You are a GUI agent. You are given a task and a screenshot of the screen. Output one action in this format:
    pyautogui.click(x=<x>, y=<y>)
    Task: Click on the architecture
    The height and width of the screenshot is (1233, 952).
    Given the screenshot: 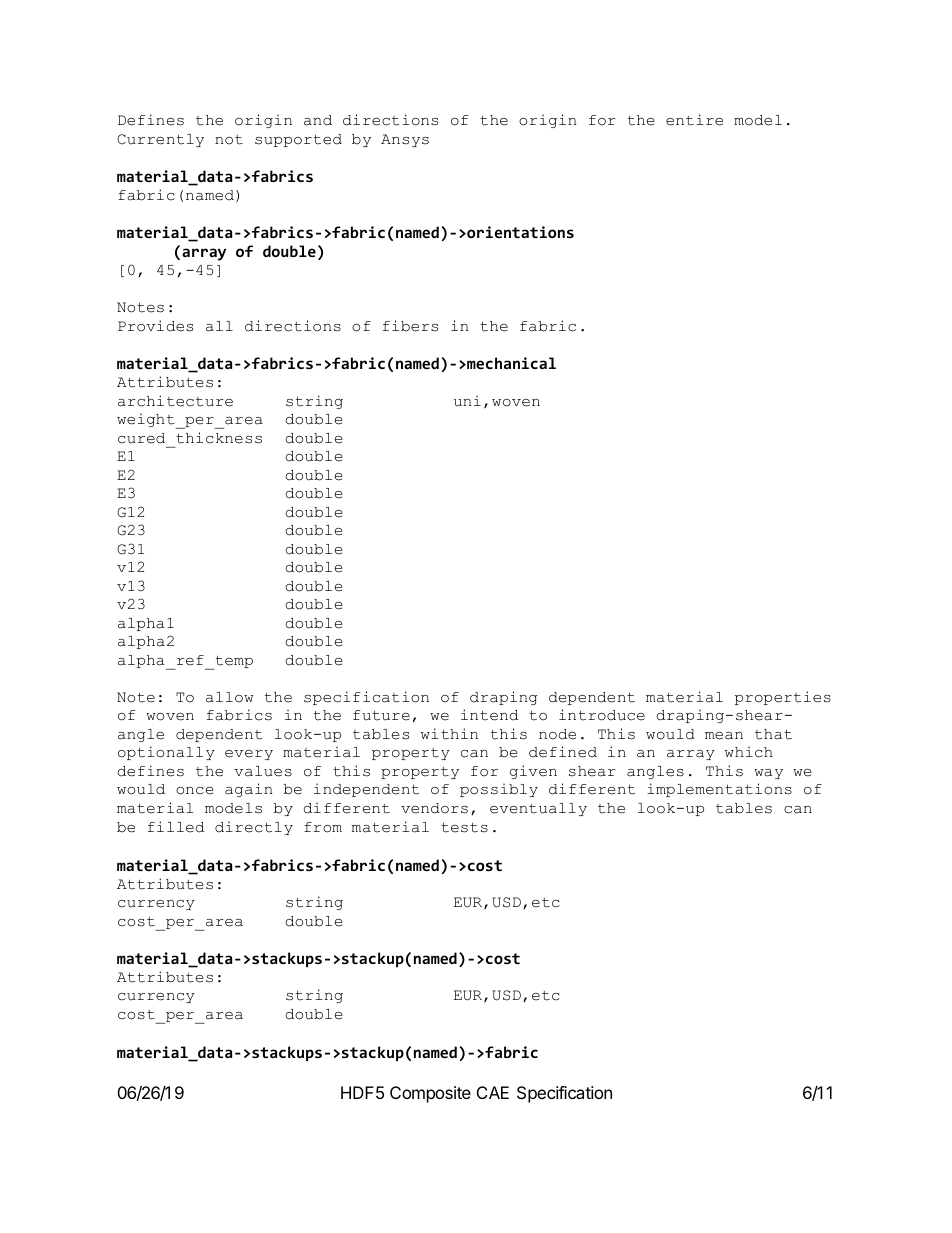 What is the action you would take?
    pyautogui.click(x=175, y=401)
